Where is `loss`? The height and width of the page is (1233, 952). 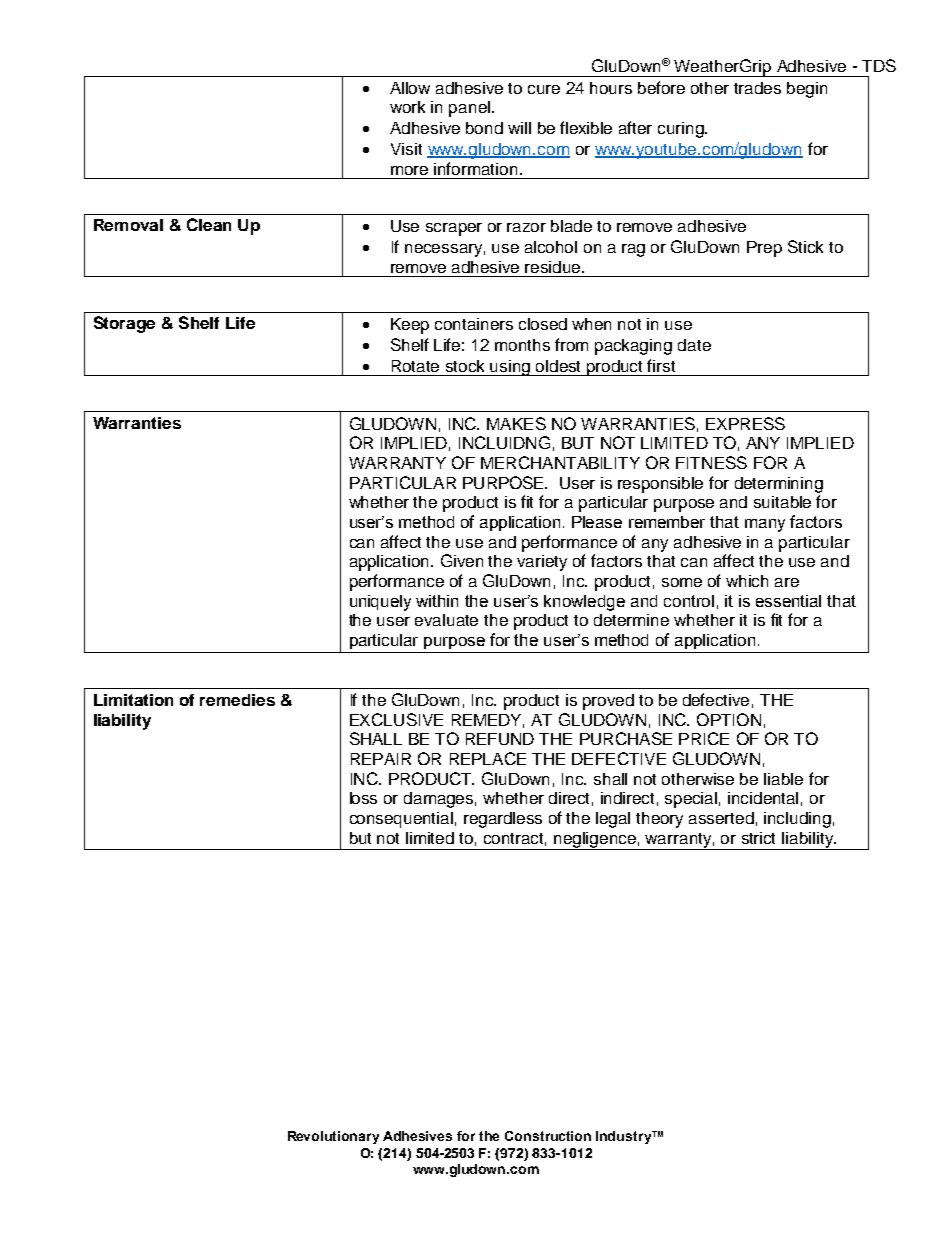 loss is located at coordinates (363, 798).
